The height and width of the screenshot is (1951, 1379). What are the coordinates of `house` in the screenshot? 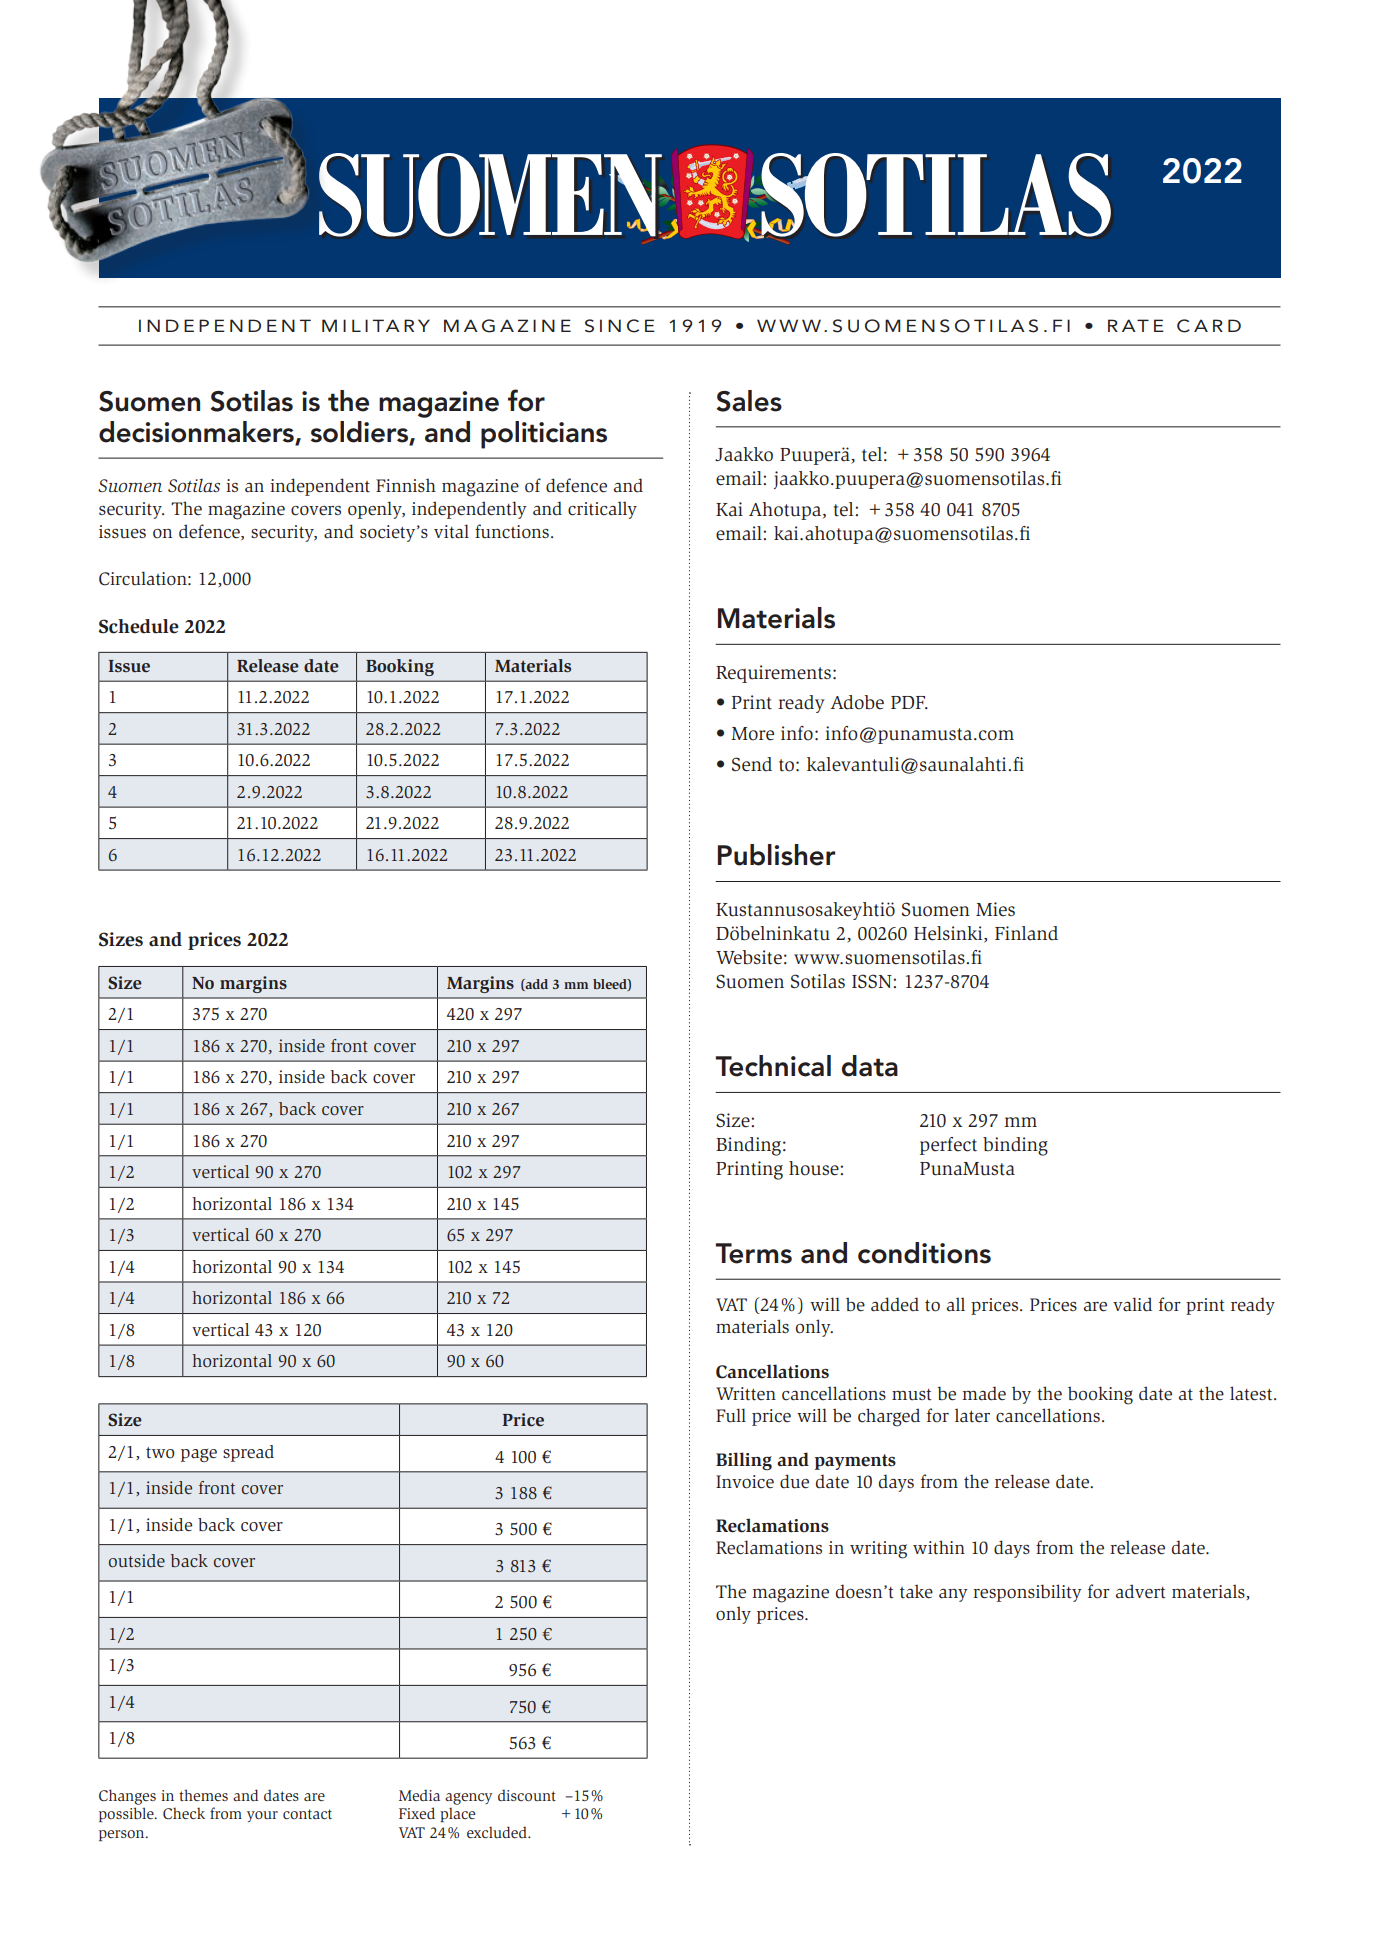 It's located at (815, 1168).
